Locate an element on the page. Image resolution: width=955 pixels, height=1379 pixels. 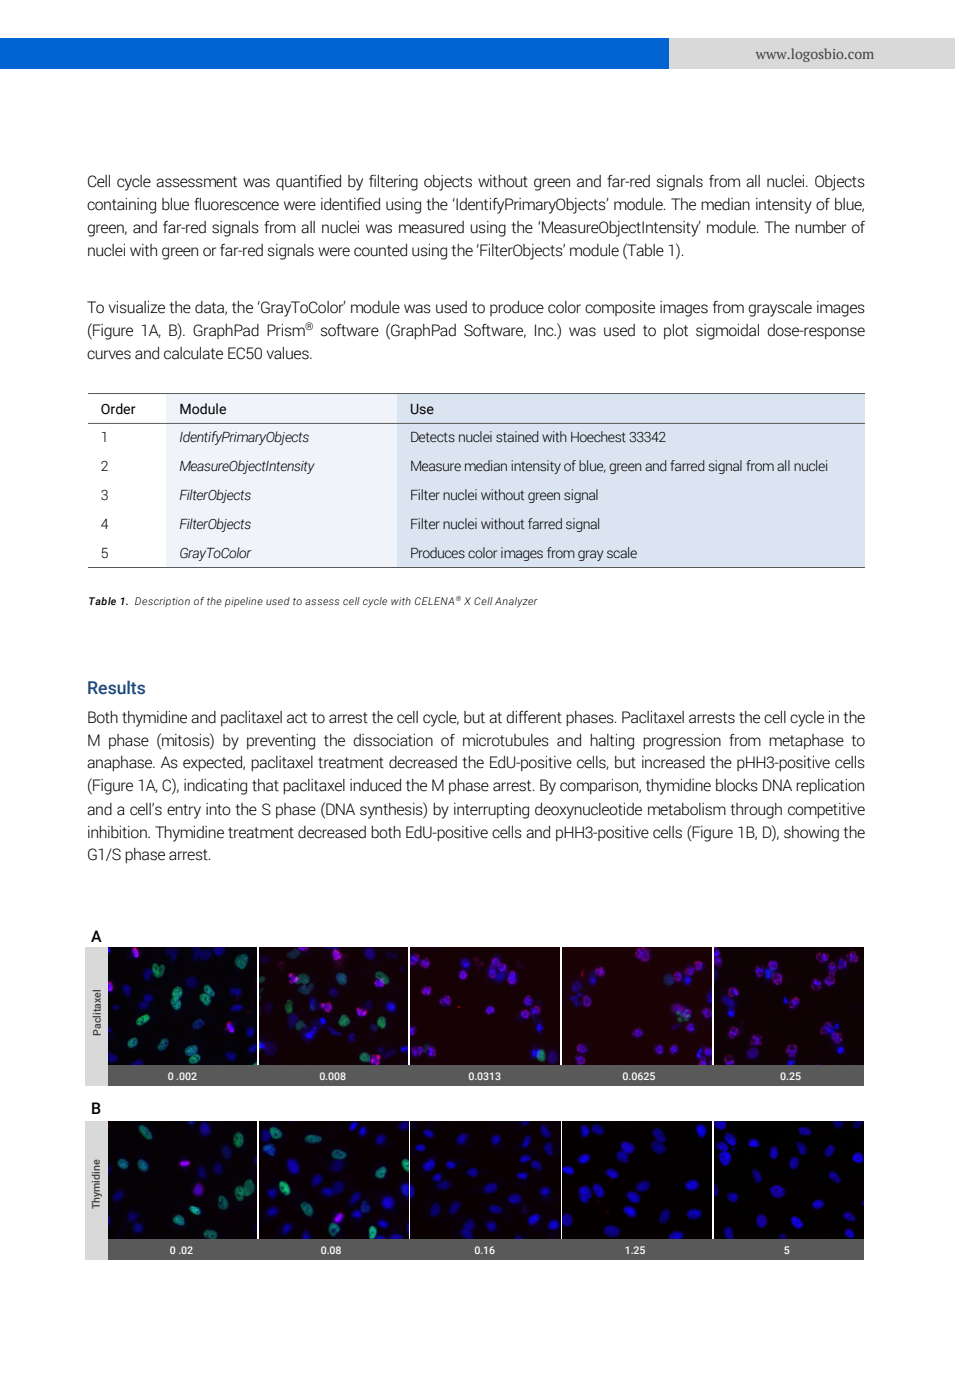
interrupting is located at coordinates (491, 811).
